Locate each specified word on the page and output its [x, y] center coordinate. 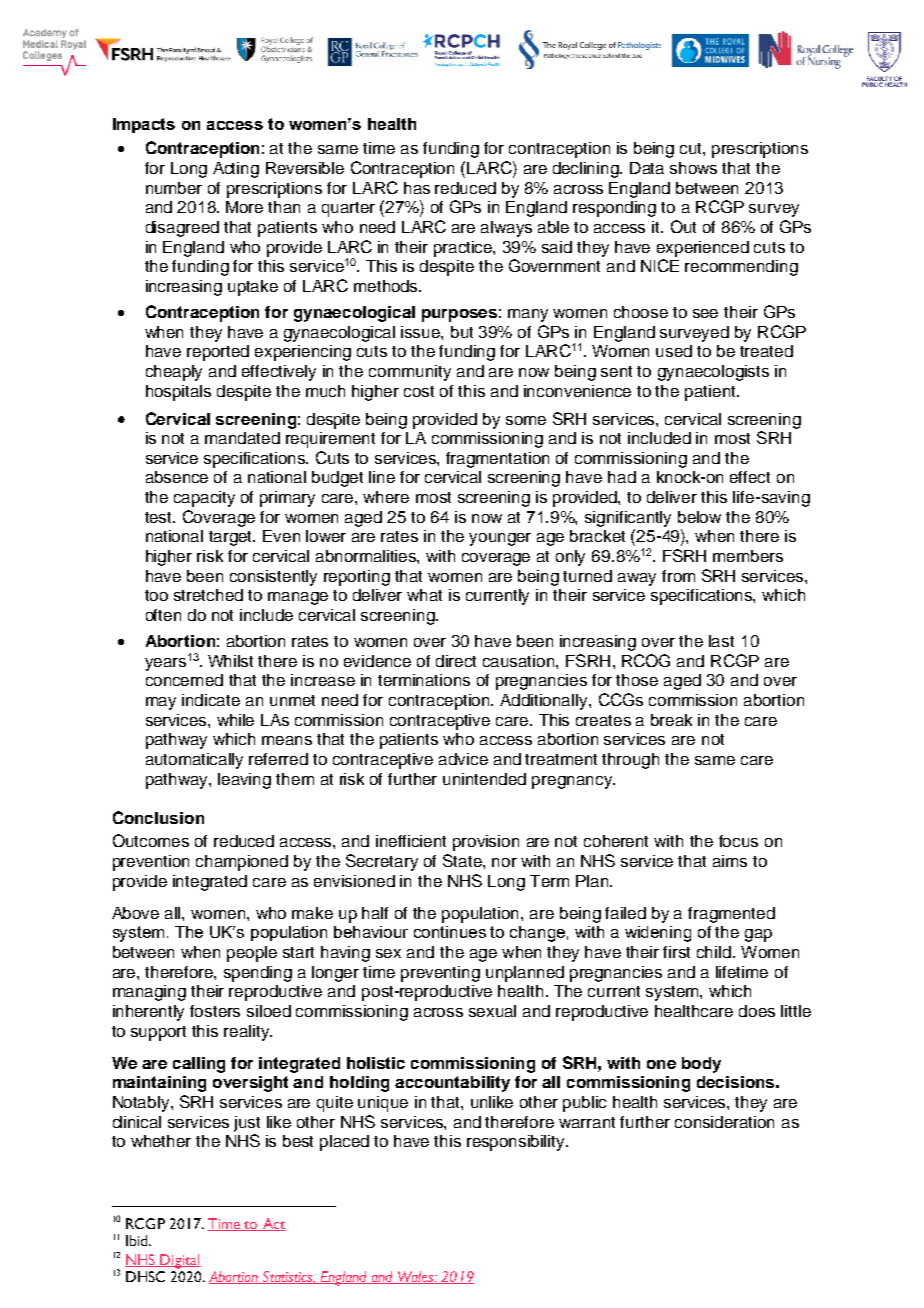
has [417, 188]
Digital [180, 1261]
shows [693, 168]
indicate [211, 700]
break [671, 720]
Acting [236, 170]
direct [456, 661]
